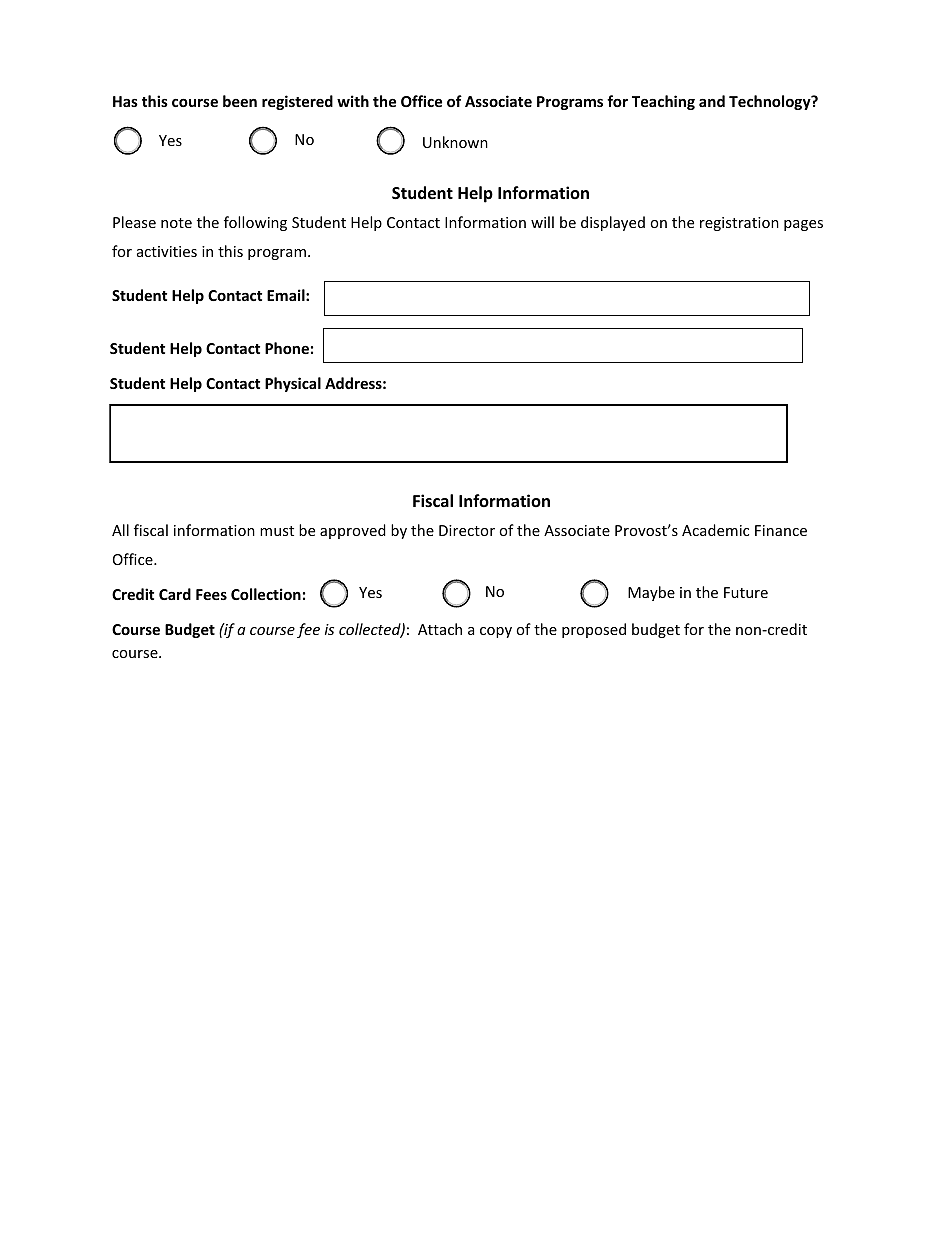  I want to click on Director, so click(467, 530).
